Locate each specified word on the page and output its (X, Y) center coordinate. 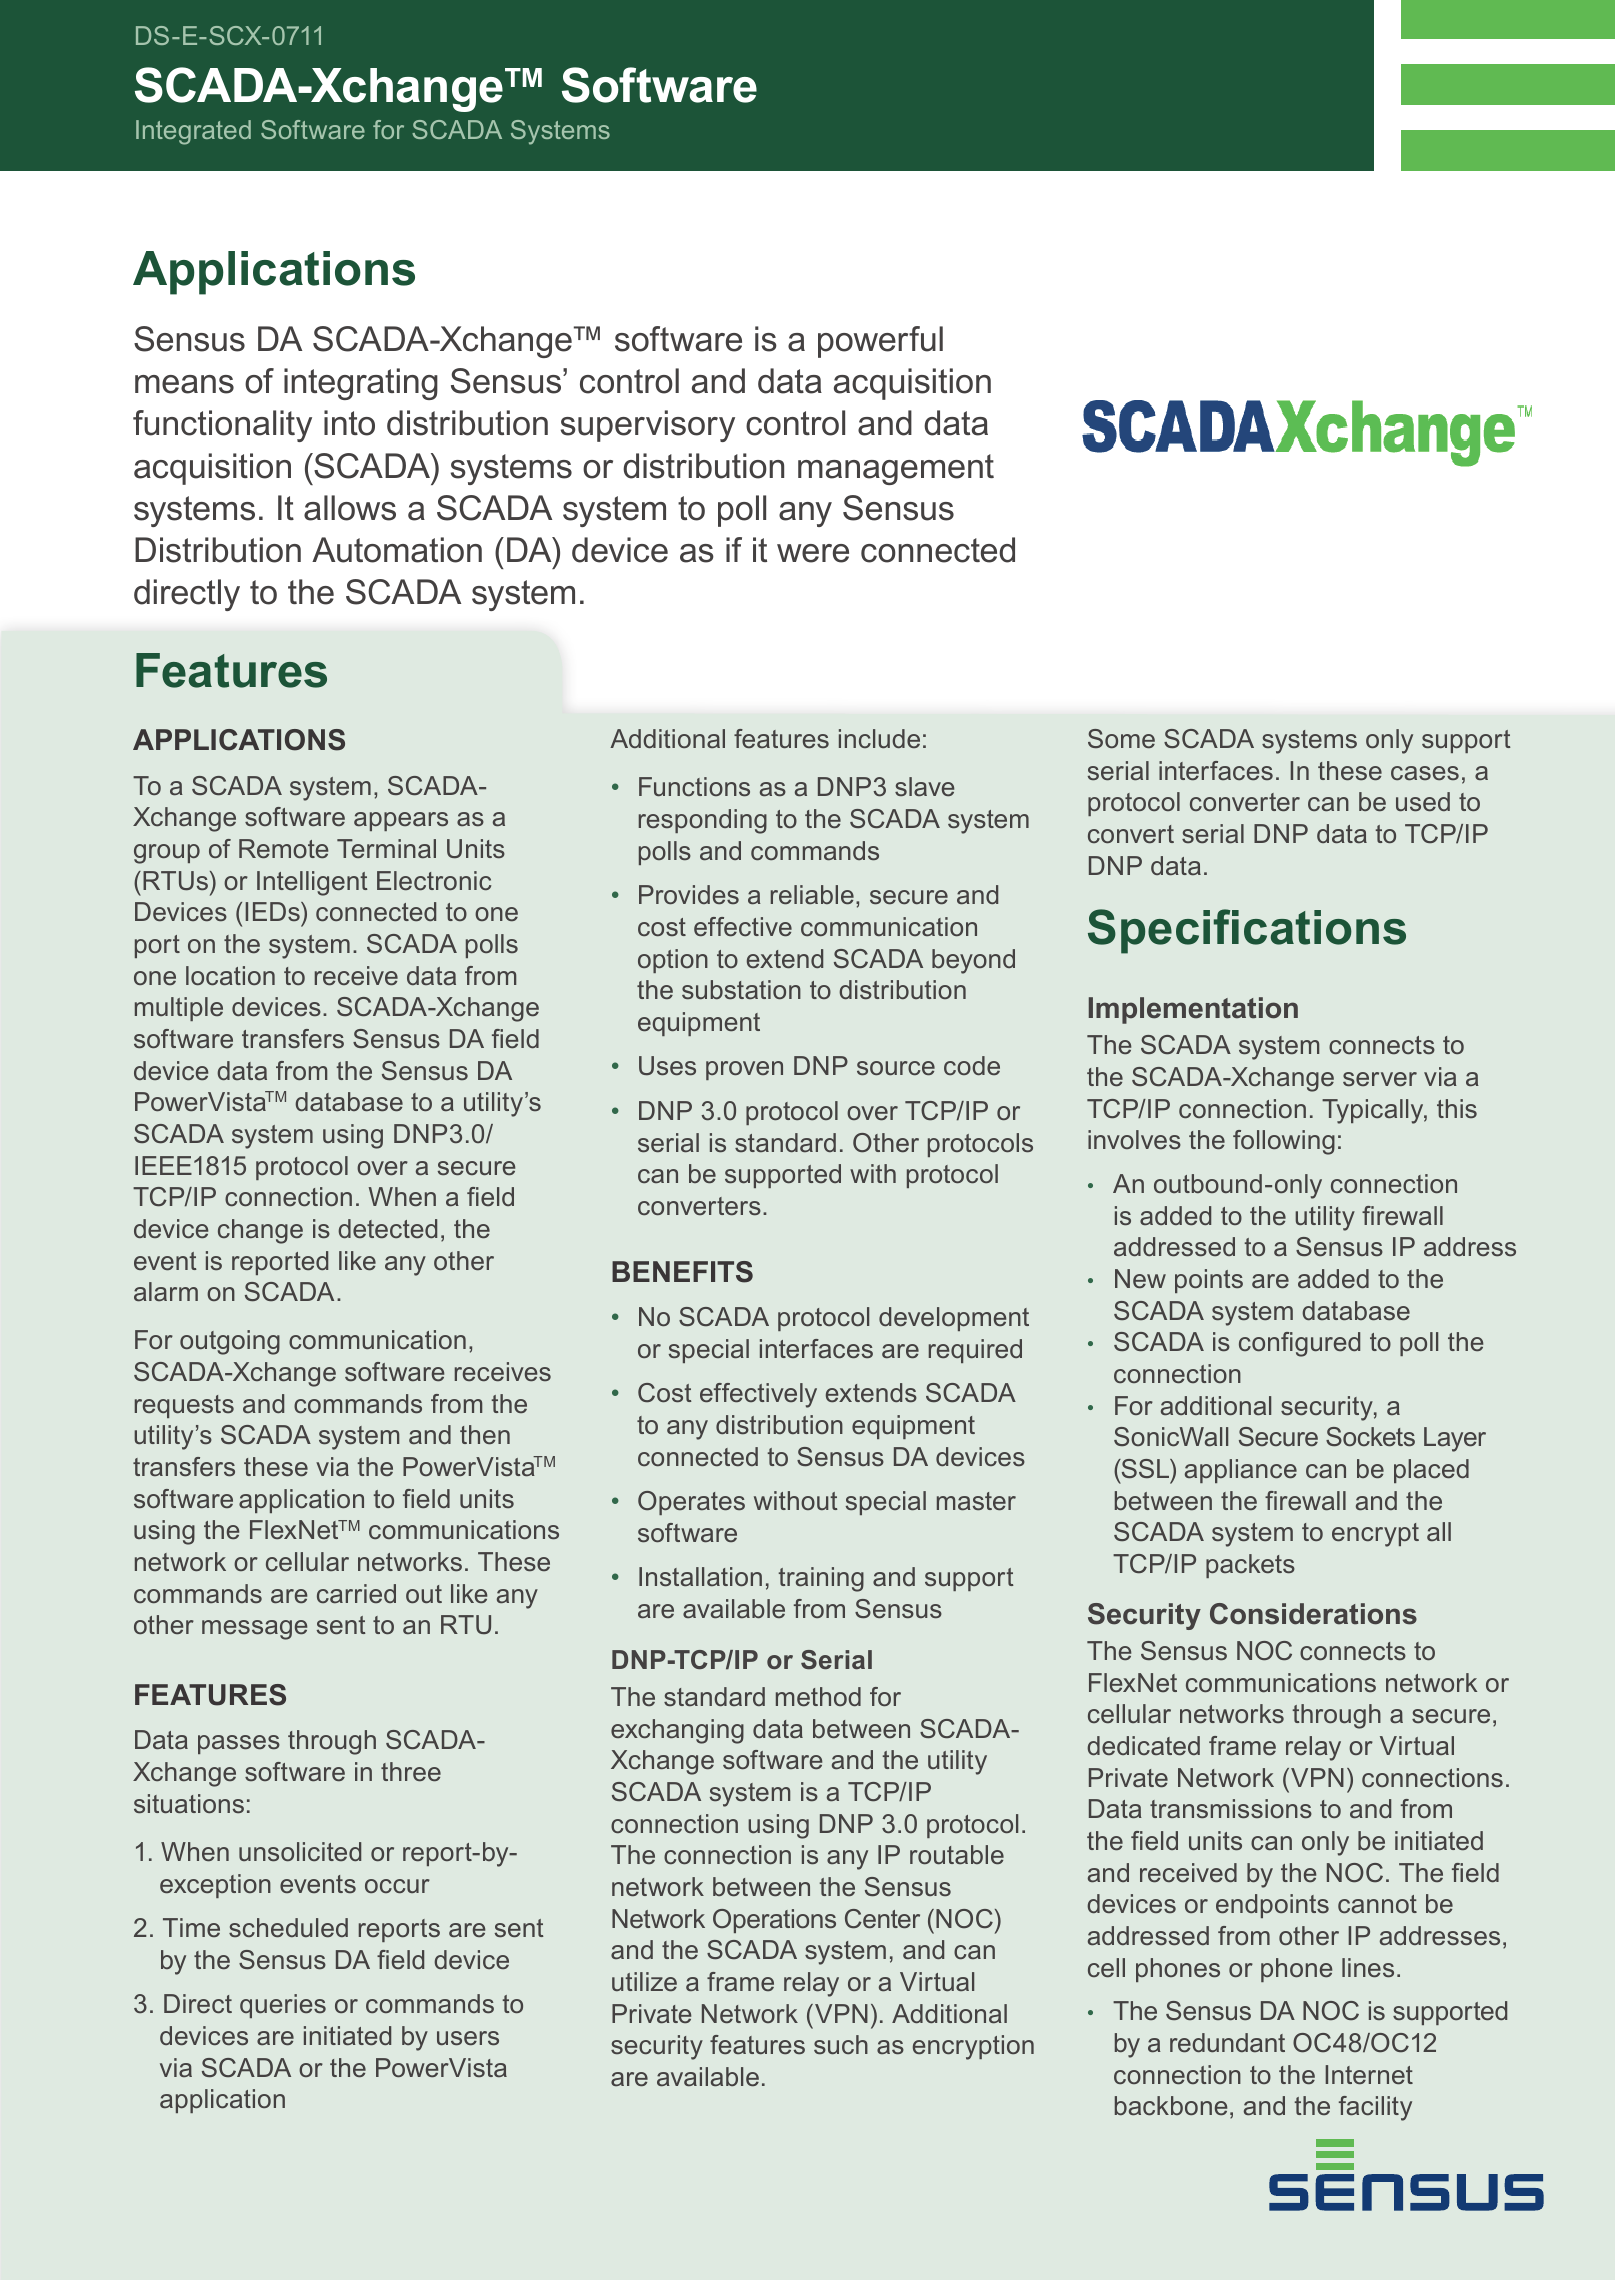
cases (1425, 773)
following (1284, 1142)
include (879, 738)
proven (744, 1070)
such (841, 2044)
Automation (397, 550)
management (896, 469)
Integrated (193, 132)
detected (387, 1228)
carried (356, 1593)
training (821, 1579)
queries (283, 2006)
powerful (880, 342)
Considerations (1313, 1614)
